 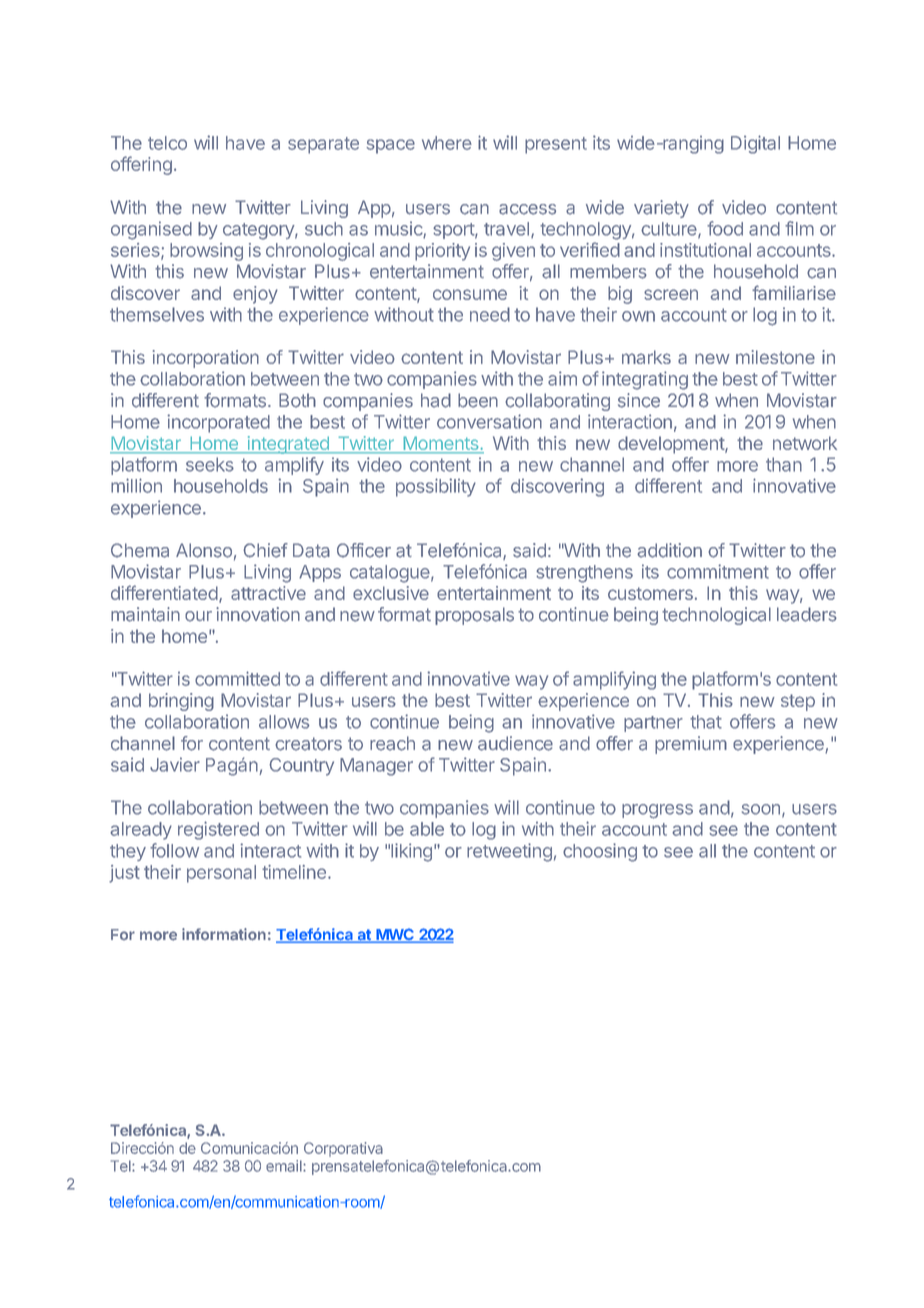 I want to click on commitment, so click(x=718, y=571).
